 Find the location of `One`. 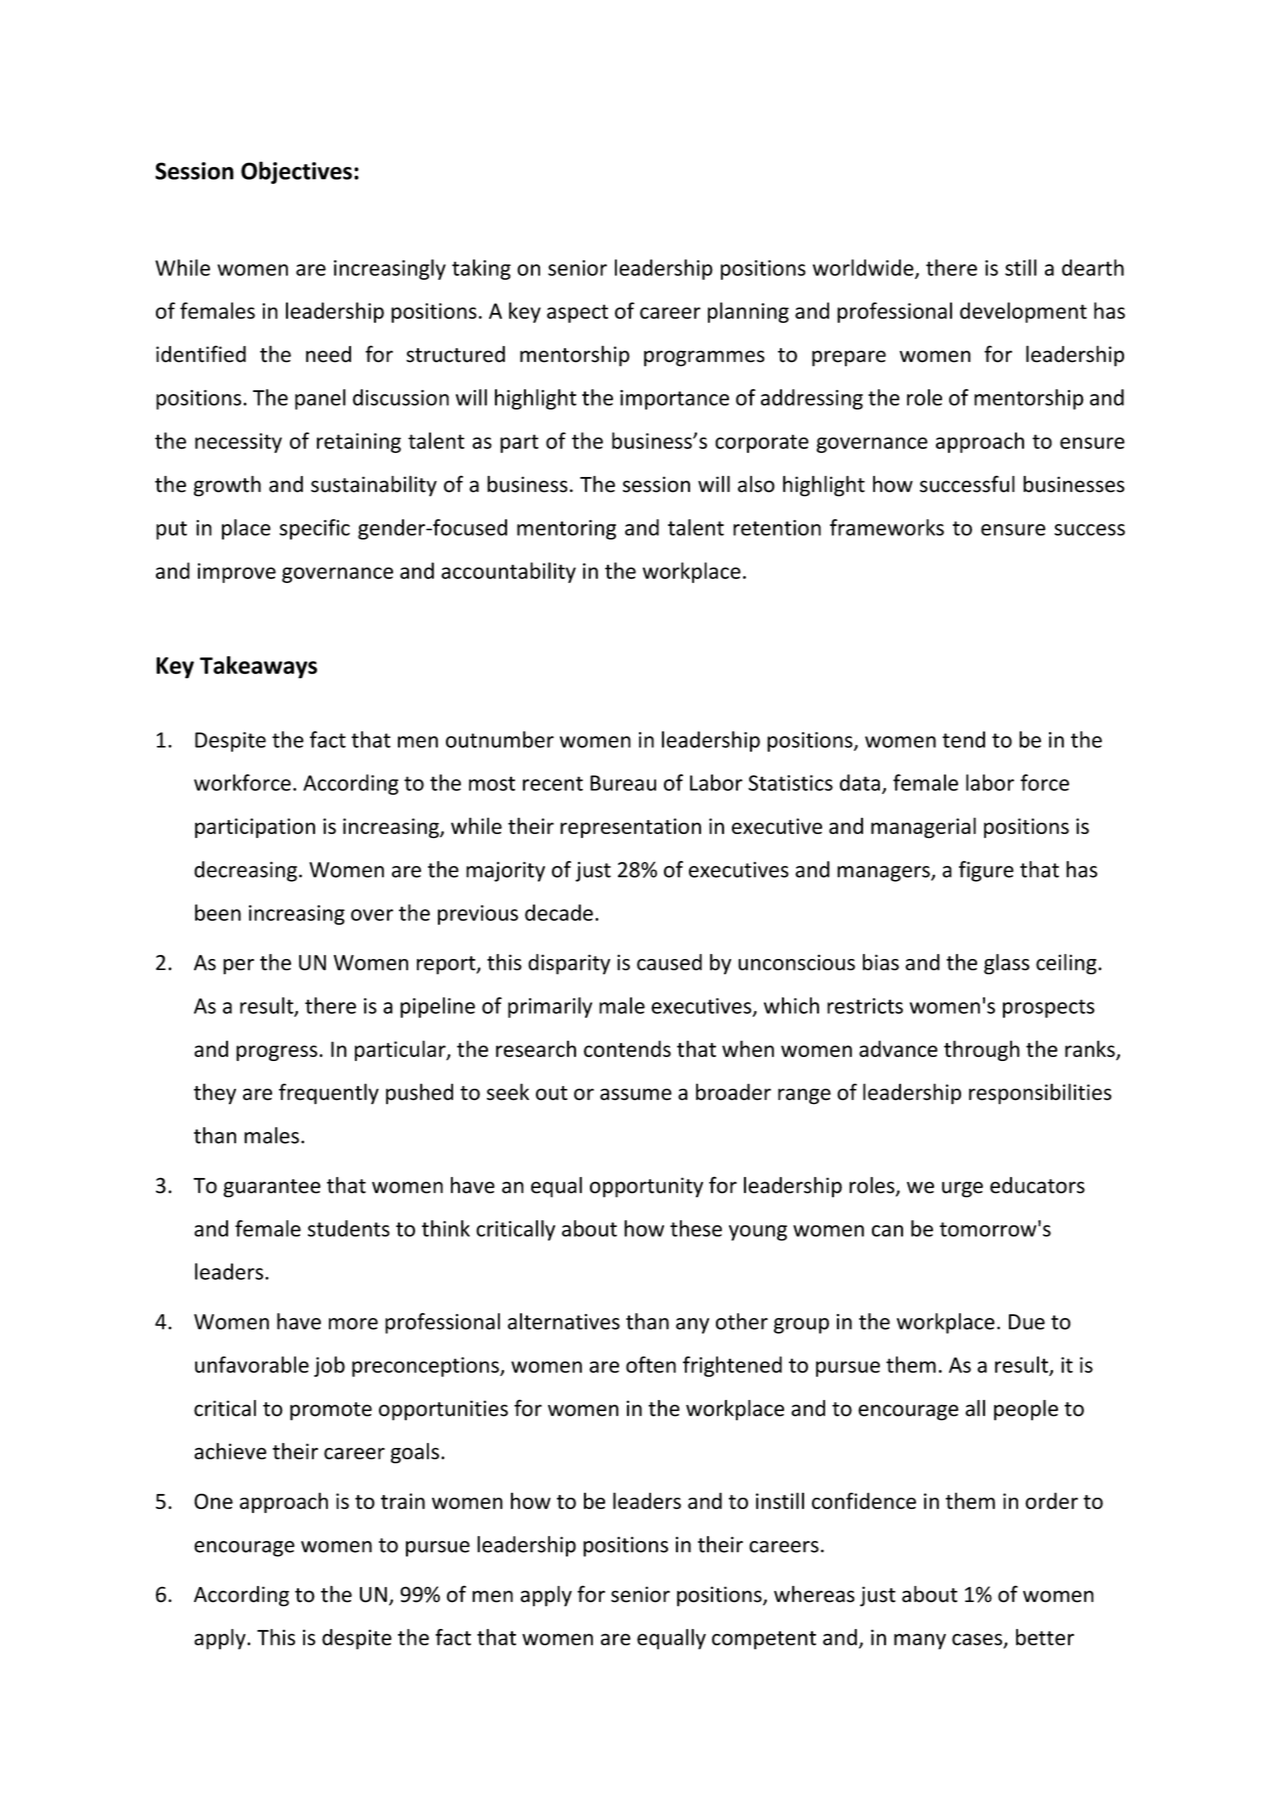

One is located at coordinates (213, 1501).
